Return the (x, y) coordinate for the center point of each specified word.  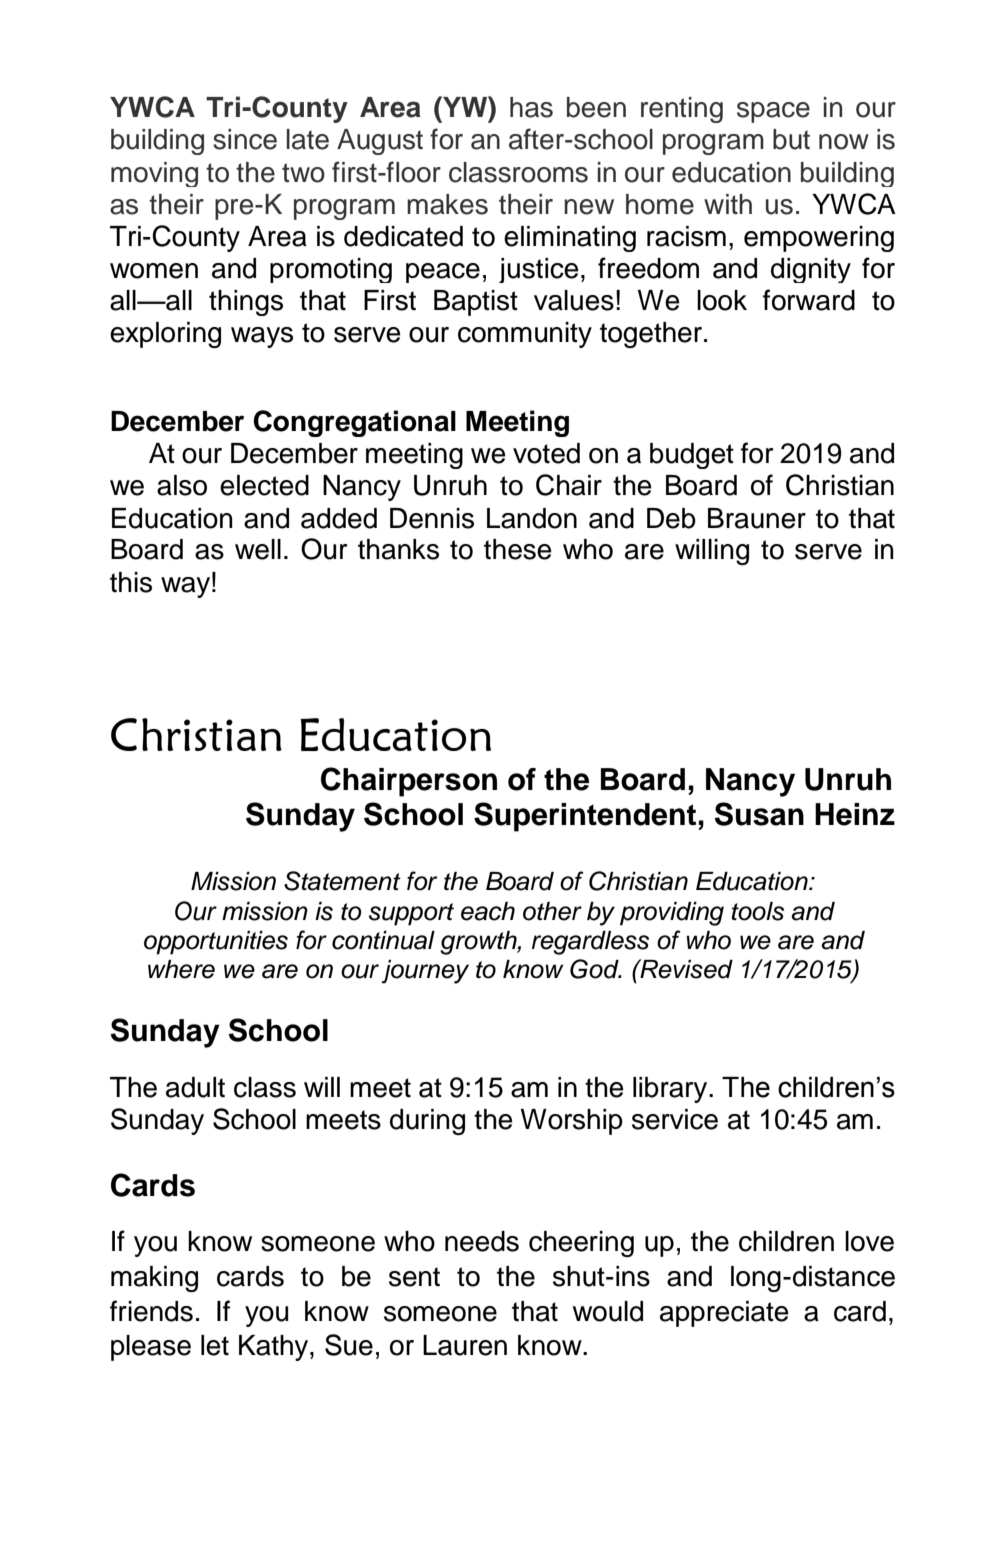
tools (758, 911)
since (245, 139)
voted (546, 453)
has (531, 107)
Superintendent (586, 817)
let (215, 1345)
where (181, 969)
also (182, 485)
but (791, 139)
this (131, 582)
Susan (759, 814)
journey (425, 972)
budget (692, 456)
